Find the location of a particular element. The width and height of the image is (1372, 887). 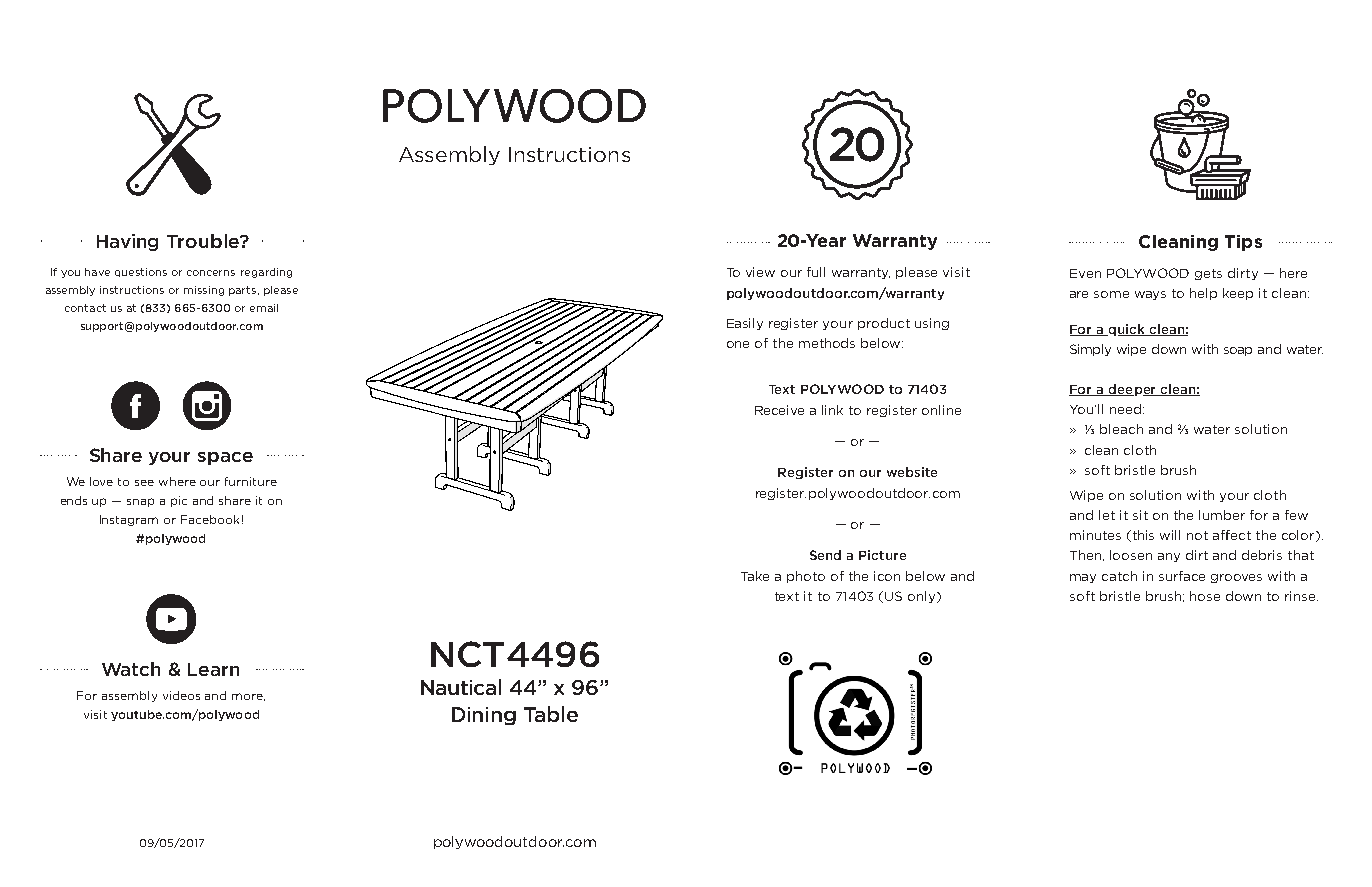

Receive is located at coordinates (779, 410).
